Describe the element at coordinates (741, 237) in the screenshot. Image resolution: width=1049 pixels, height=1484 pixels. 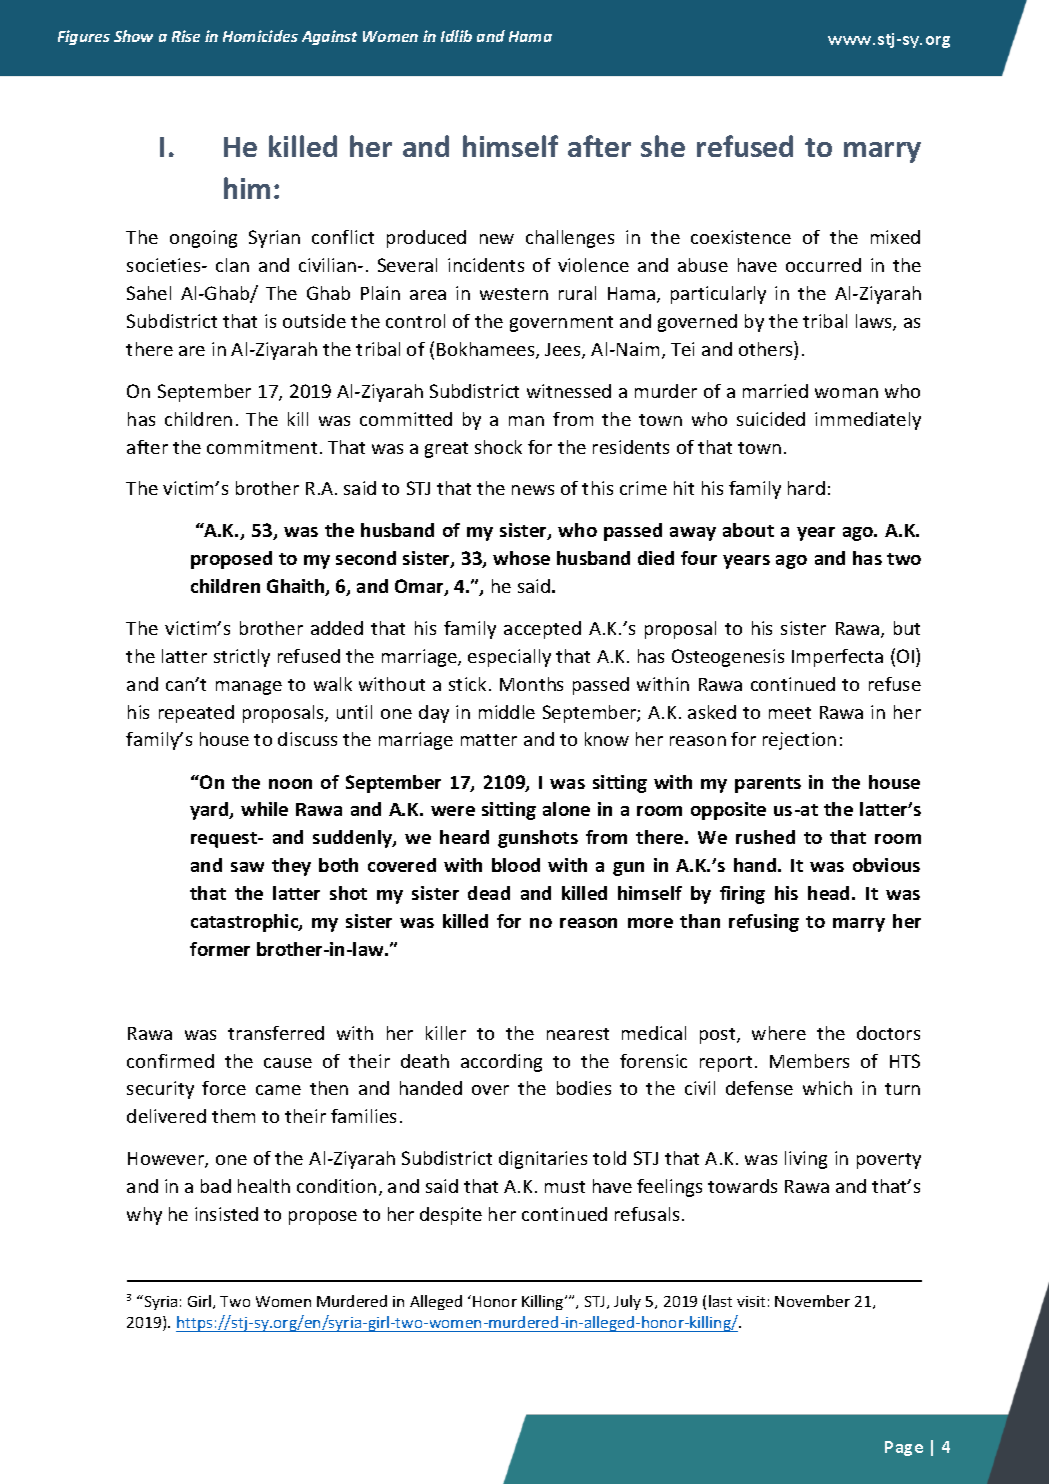
I see `coexistence` at that location.
